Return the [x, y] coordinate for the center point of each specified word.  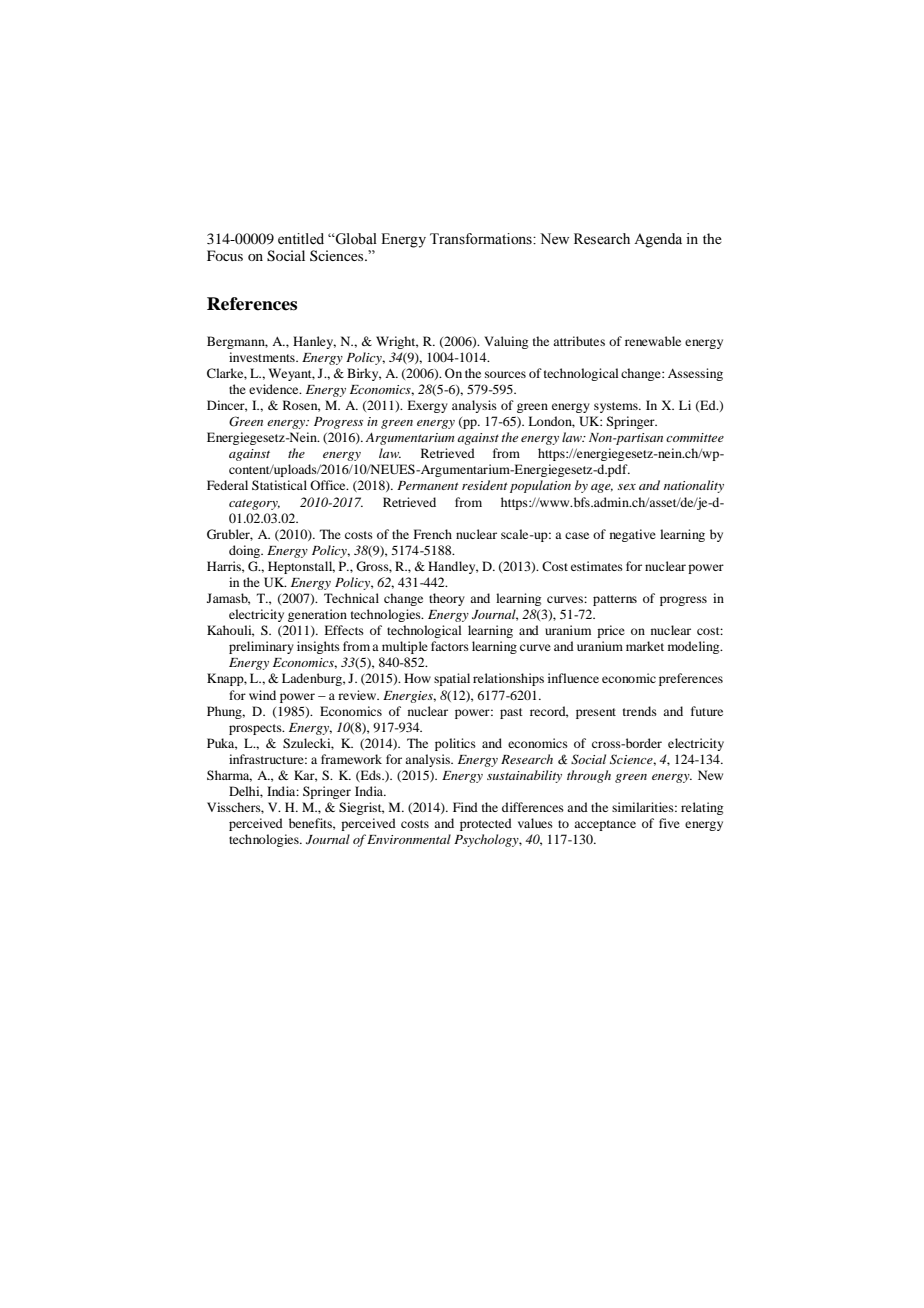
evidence [275, 389]
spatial [452, 679]
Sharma [229, 776]
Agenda [658, 240]
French [433, 534]
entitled [301, 239]
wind [262, 695]
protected [486, 824]
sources [505, 374]
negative [633, 535]
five [669, 823]
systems [617, 407]
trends [640, 711]
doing [246, 551]
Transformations [482, 239]
